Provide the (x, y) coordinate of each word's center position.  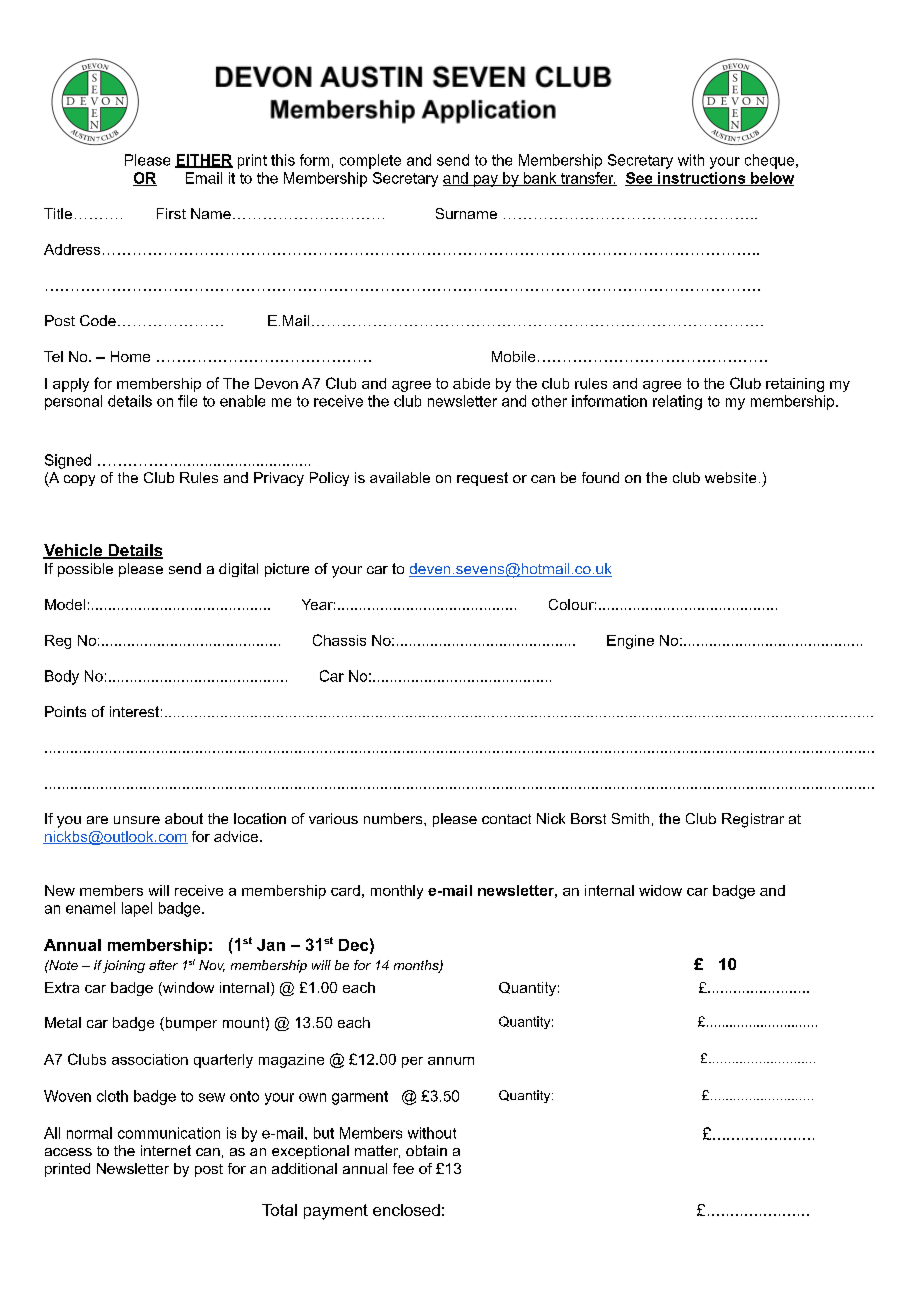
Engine (630, 642)
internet (166, 1150)
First (171, 213)
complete (370, 161)
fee (403, 1168)
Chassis (339, 640)
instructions (702, 179)
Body (62, 677)
